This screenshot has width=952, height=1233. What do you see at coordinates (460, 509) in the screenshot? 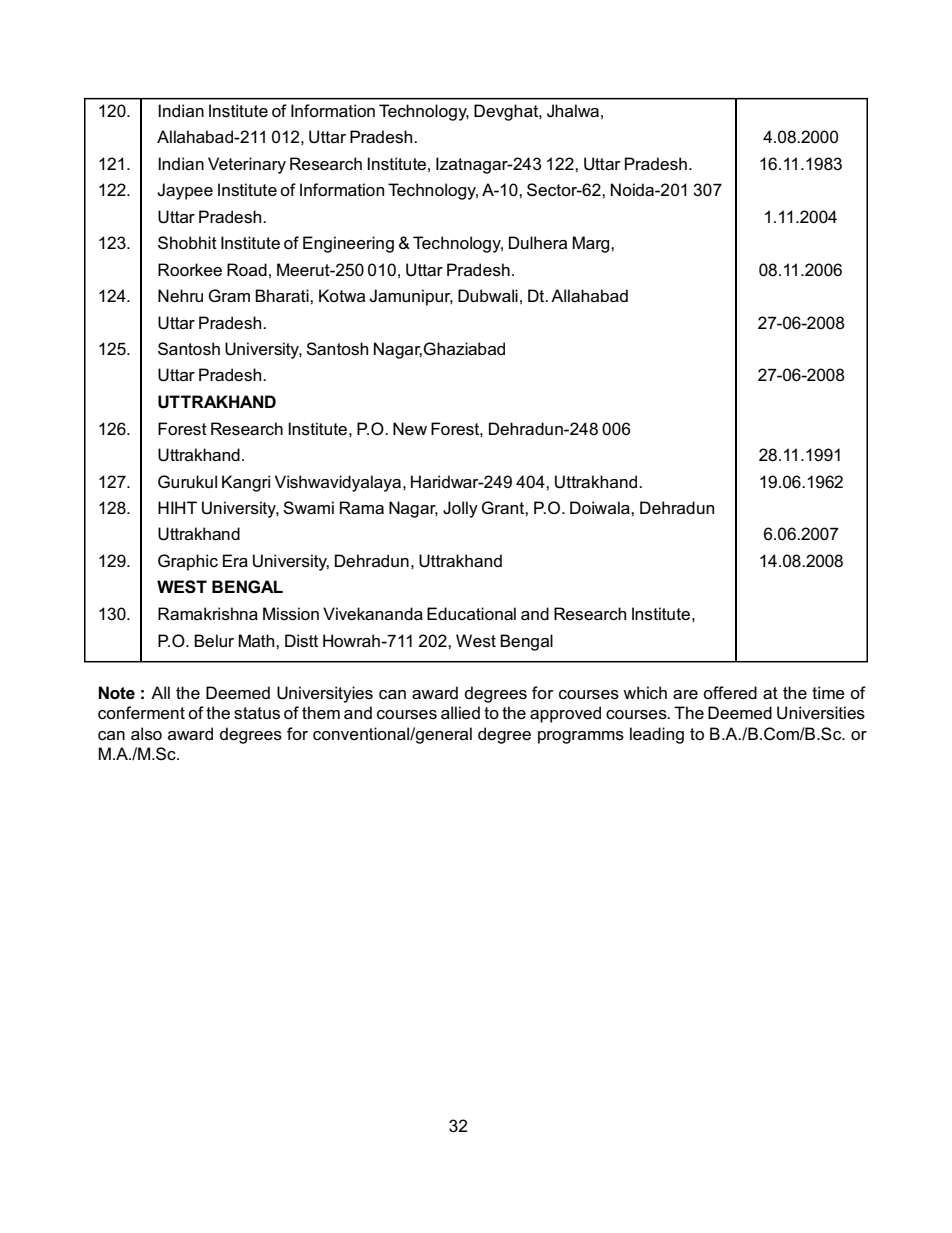
I see `Jolly` at bounding box center [460, 509].
